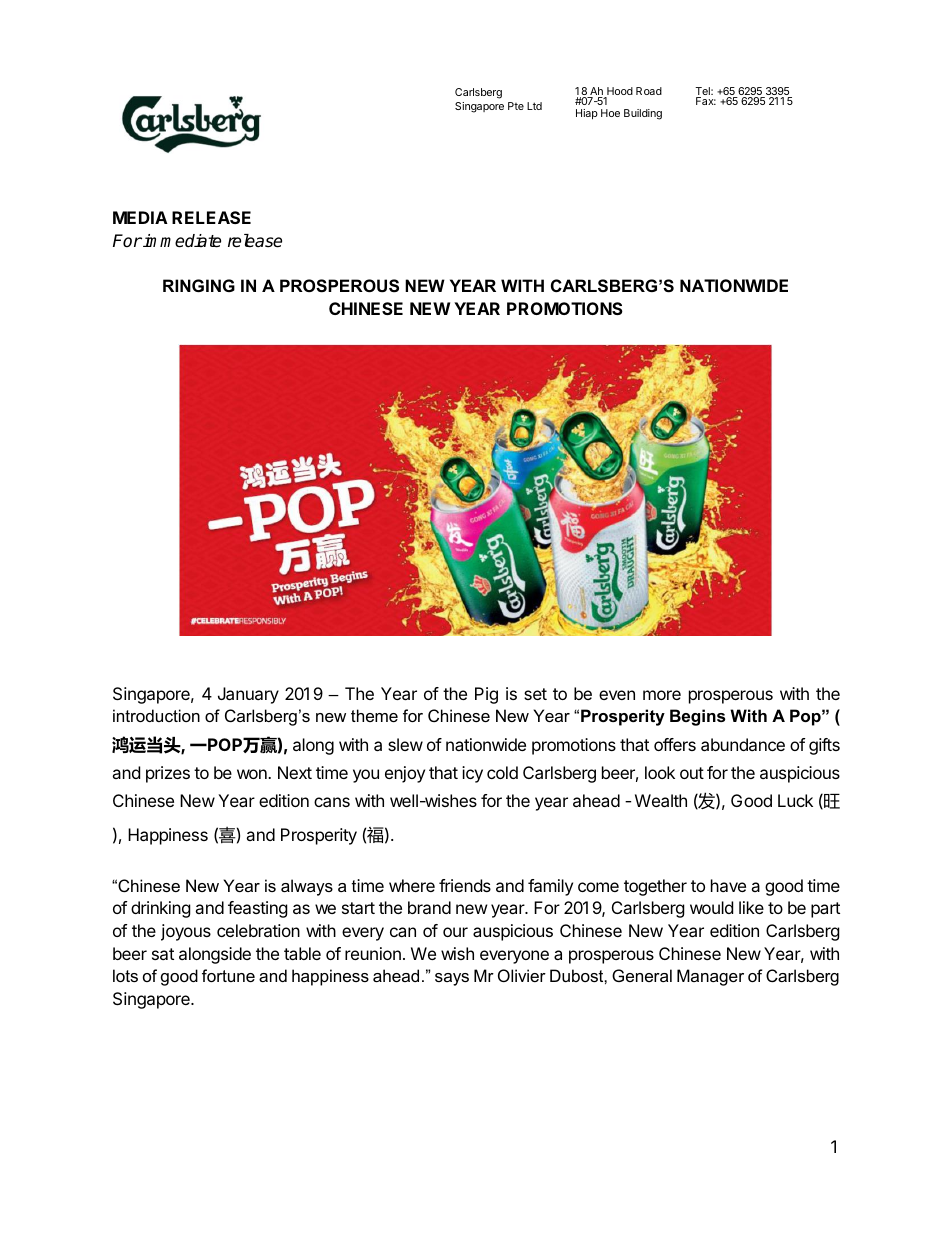  Describe the element at coordinates (472, 774) in the screenshot. I see `icy` at that location.
